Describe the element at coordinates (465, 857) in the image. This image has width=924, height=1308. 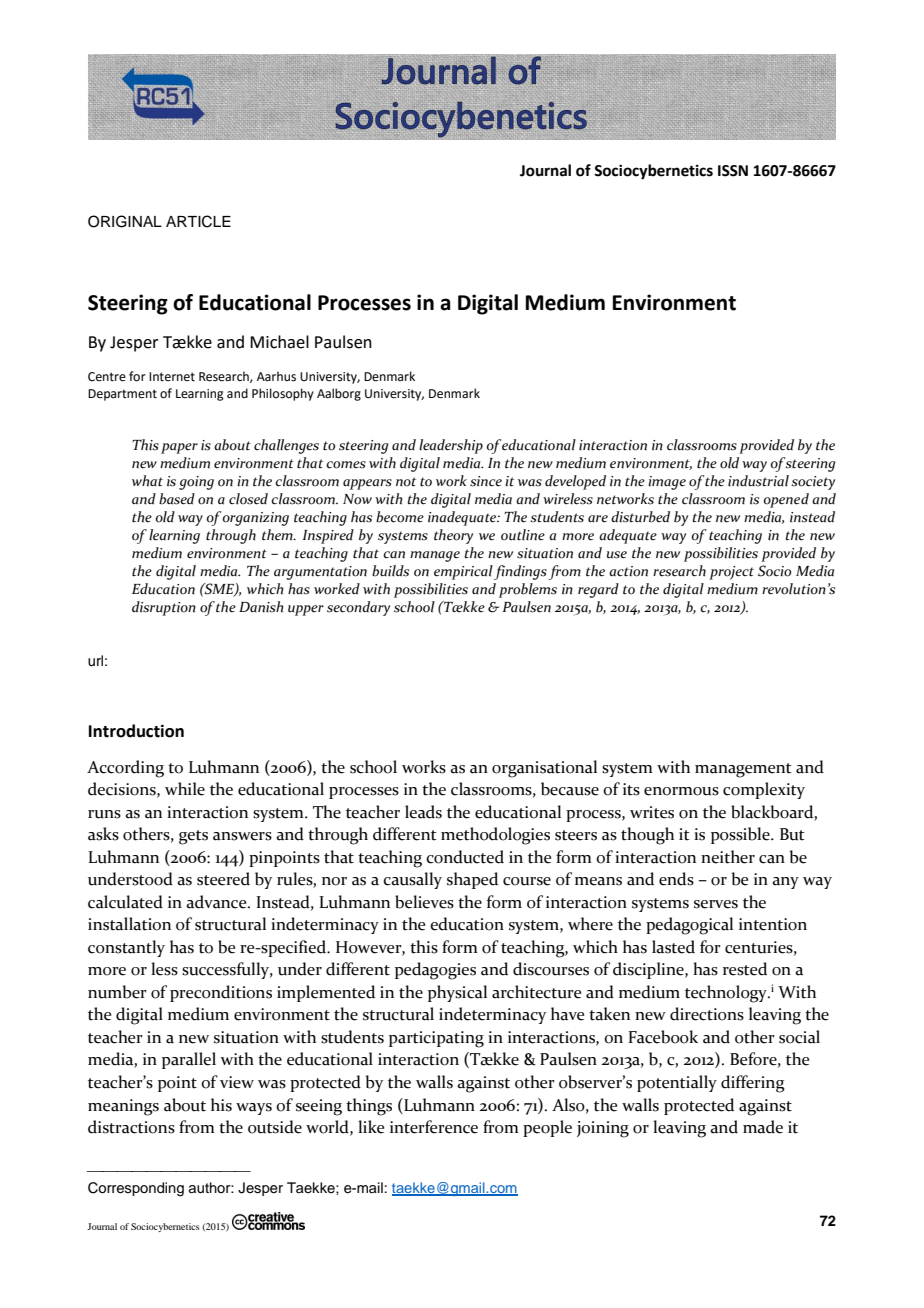
I see `conducted` at that location.
